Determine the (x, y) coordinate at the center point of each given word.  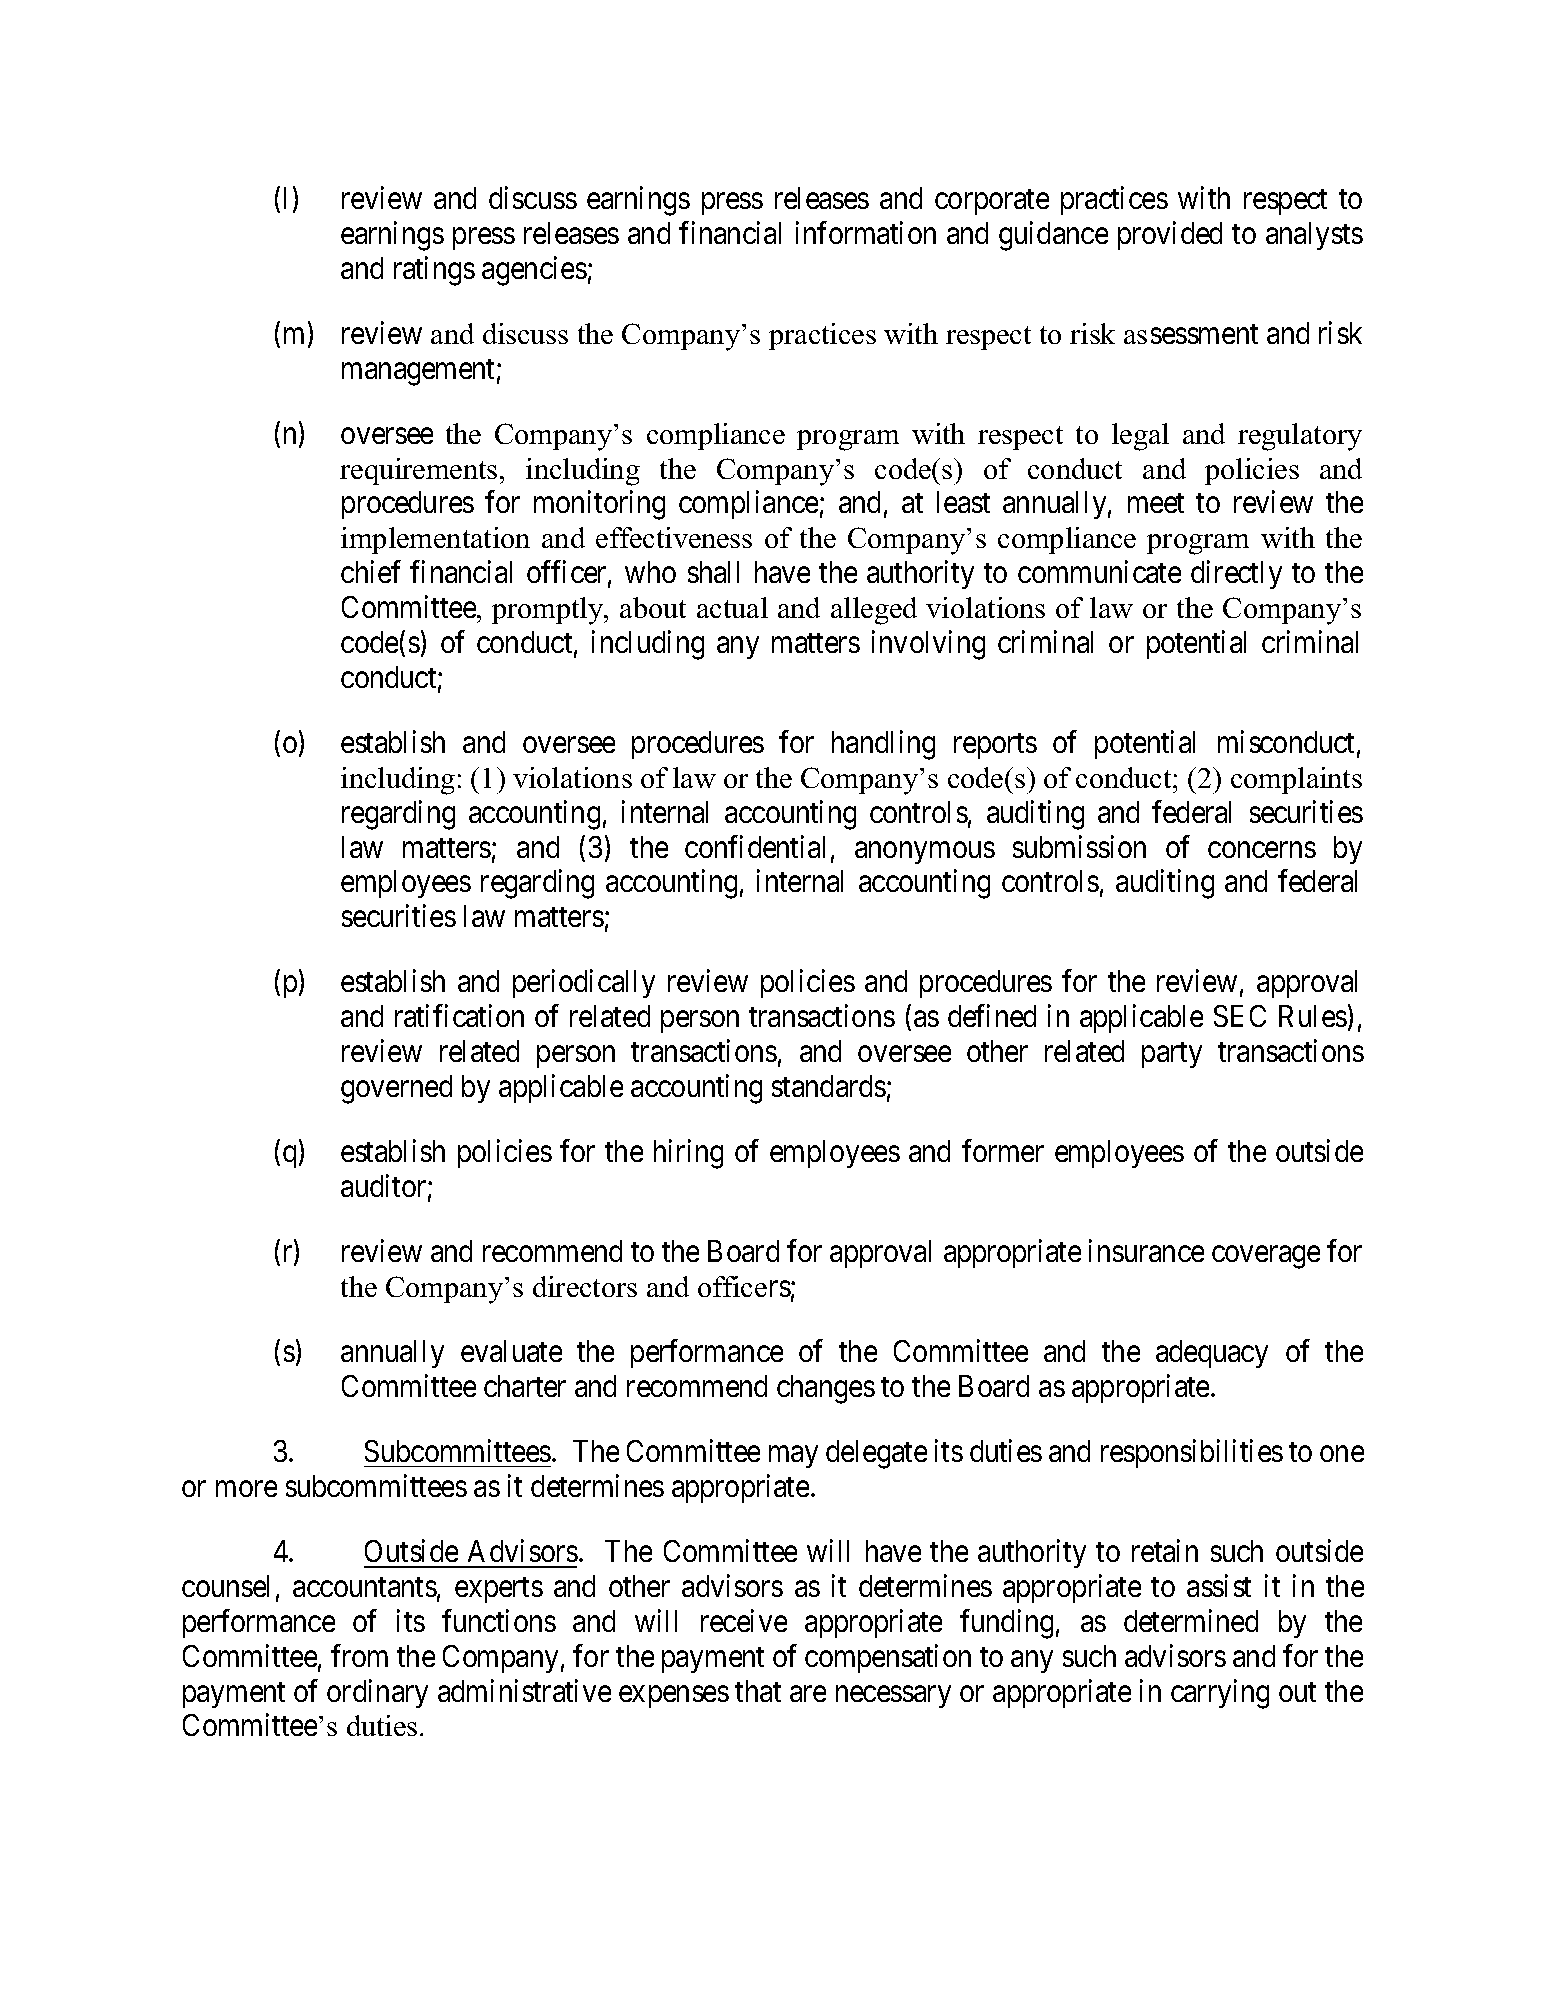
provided (1170, 235)
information (866, 232)
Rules (1313, 1016)
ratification (459, 1016)
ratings (434, 271)
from (359, 1655)
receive (744, 1620)
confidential (755, 846)
